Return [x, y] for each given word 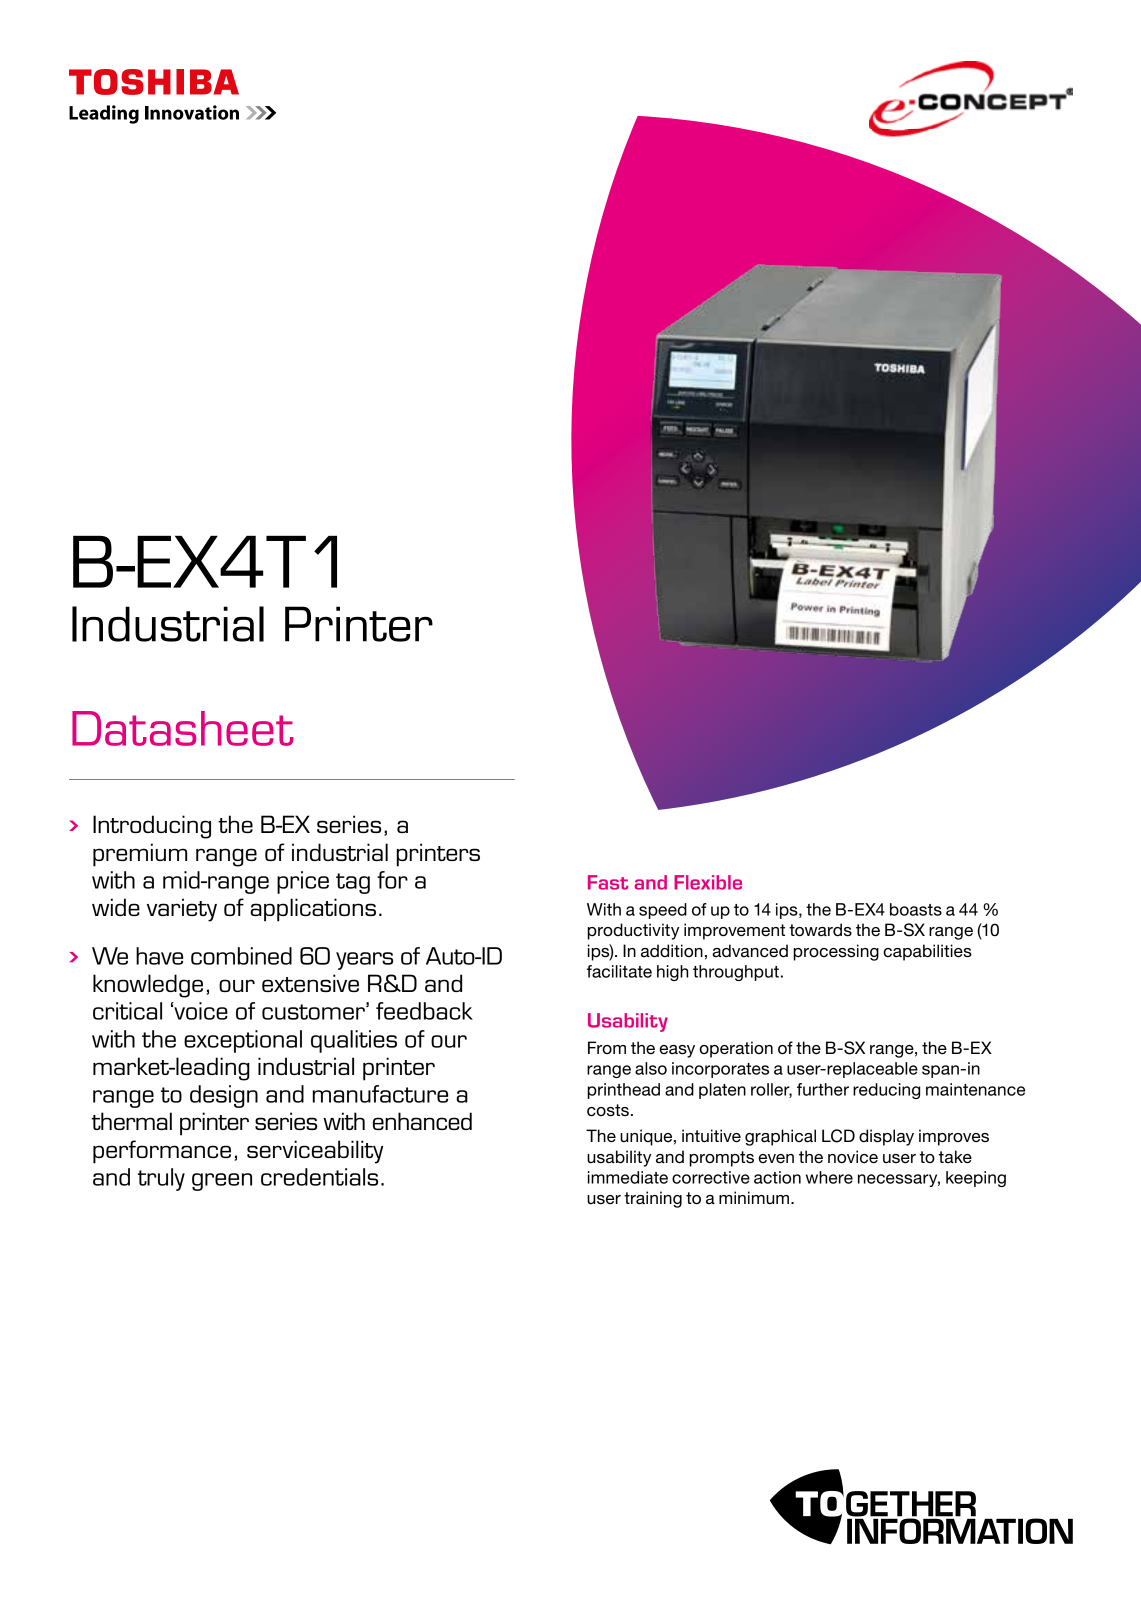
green [222, 1182]
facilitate [619, 971]
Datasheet [182, 728]
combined [241, 956]
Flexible [708, 882]
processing [836, 952]
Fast [608, 882]
